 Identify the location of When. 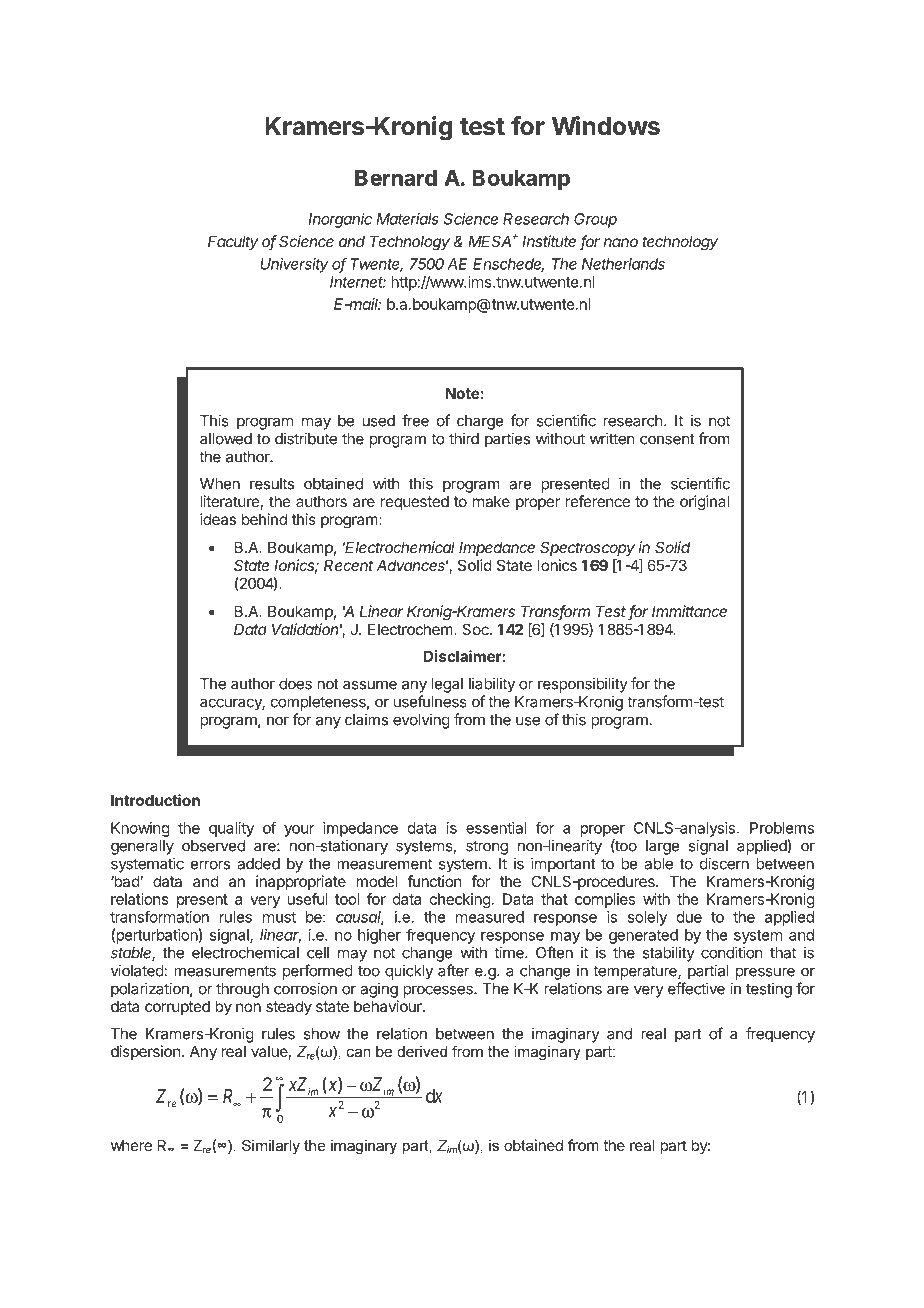
(220, 484).
